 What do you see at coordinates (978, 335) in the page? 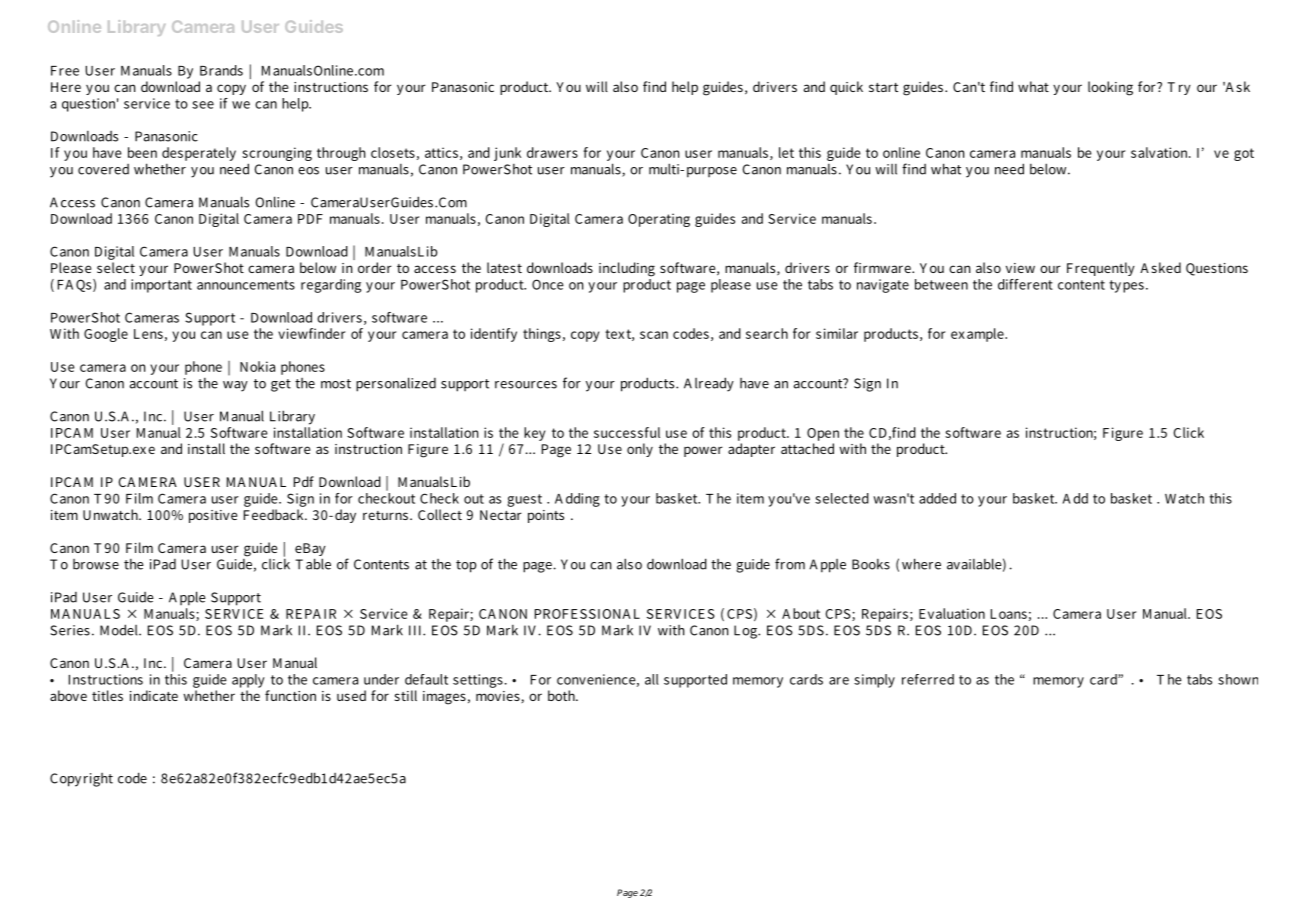
I see `example` at bounding box center [978, 335].
